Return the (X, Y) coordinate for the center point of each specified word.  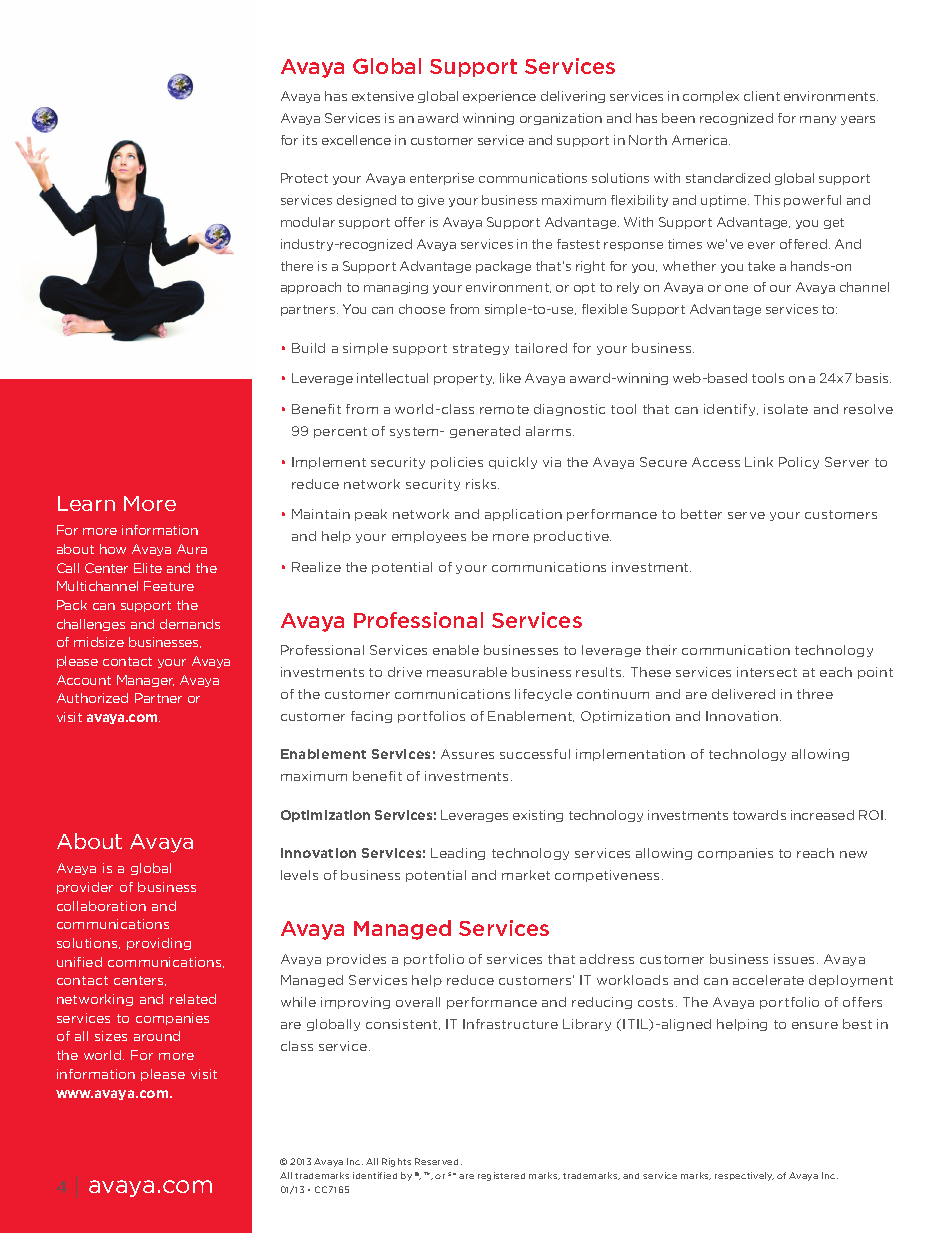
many (818, 120)
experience (499, 97)
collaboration (101, 906)
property (464, 379)
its (310, 140)
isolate (786, 409)
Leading (458, 854)
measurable (467, 672)
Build (308, 348)
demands (190, 624)
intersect (767, 672)
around (157, 1036)
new (853, 854)
